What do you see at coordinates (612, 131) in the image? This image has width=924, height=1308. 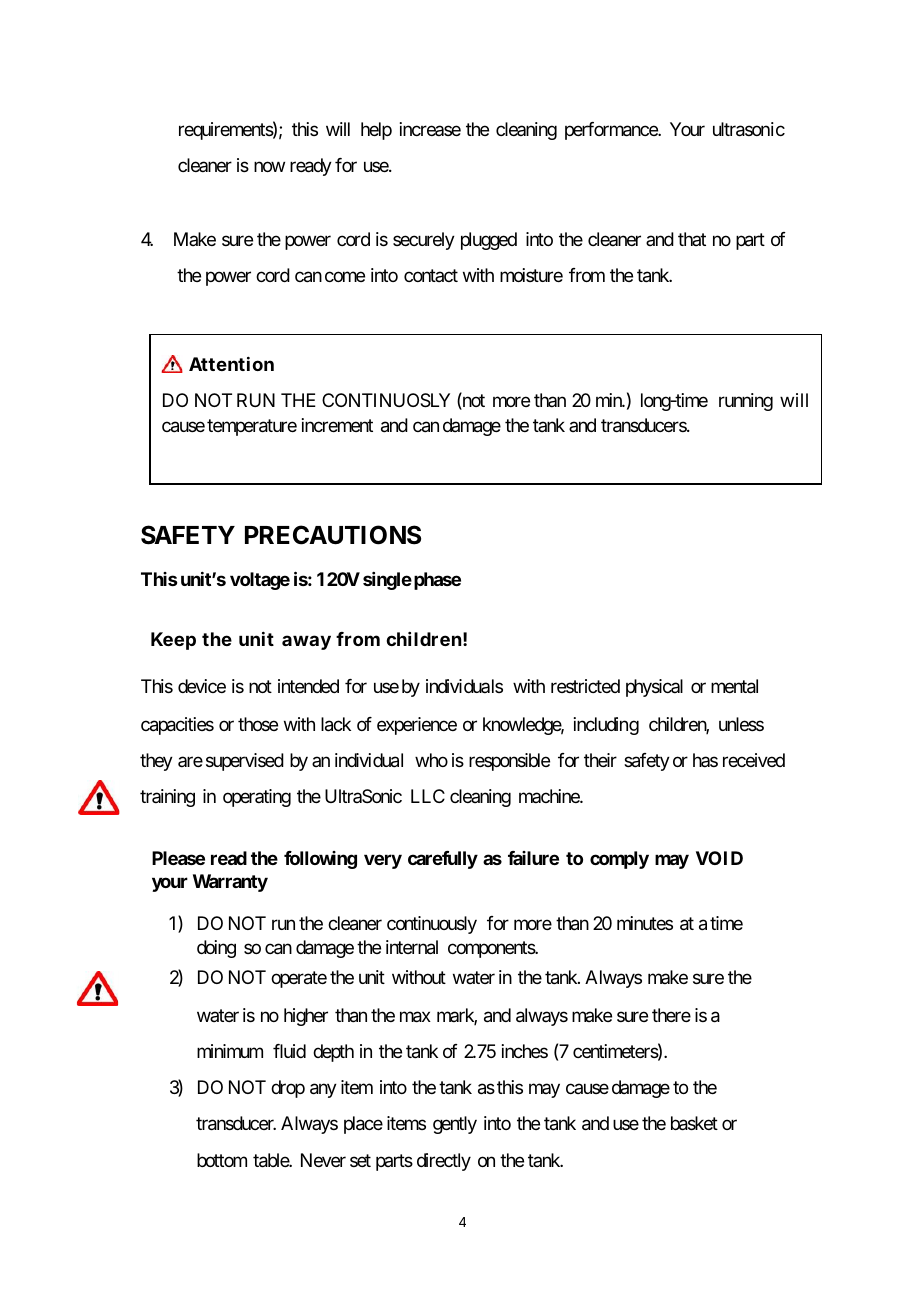 I see `performance` at bounding box center [612, 131].
